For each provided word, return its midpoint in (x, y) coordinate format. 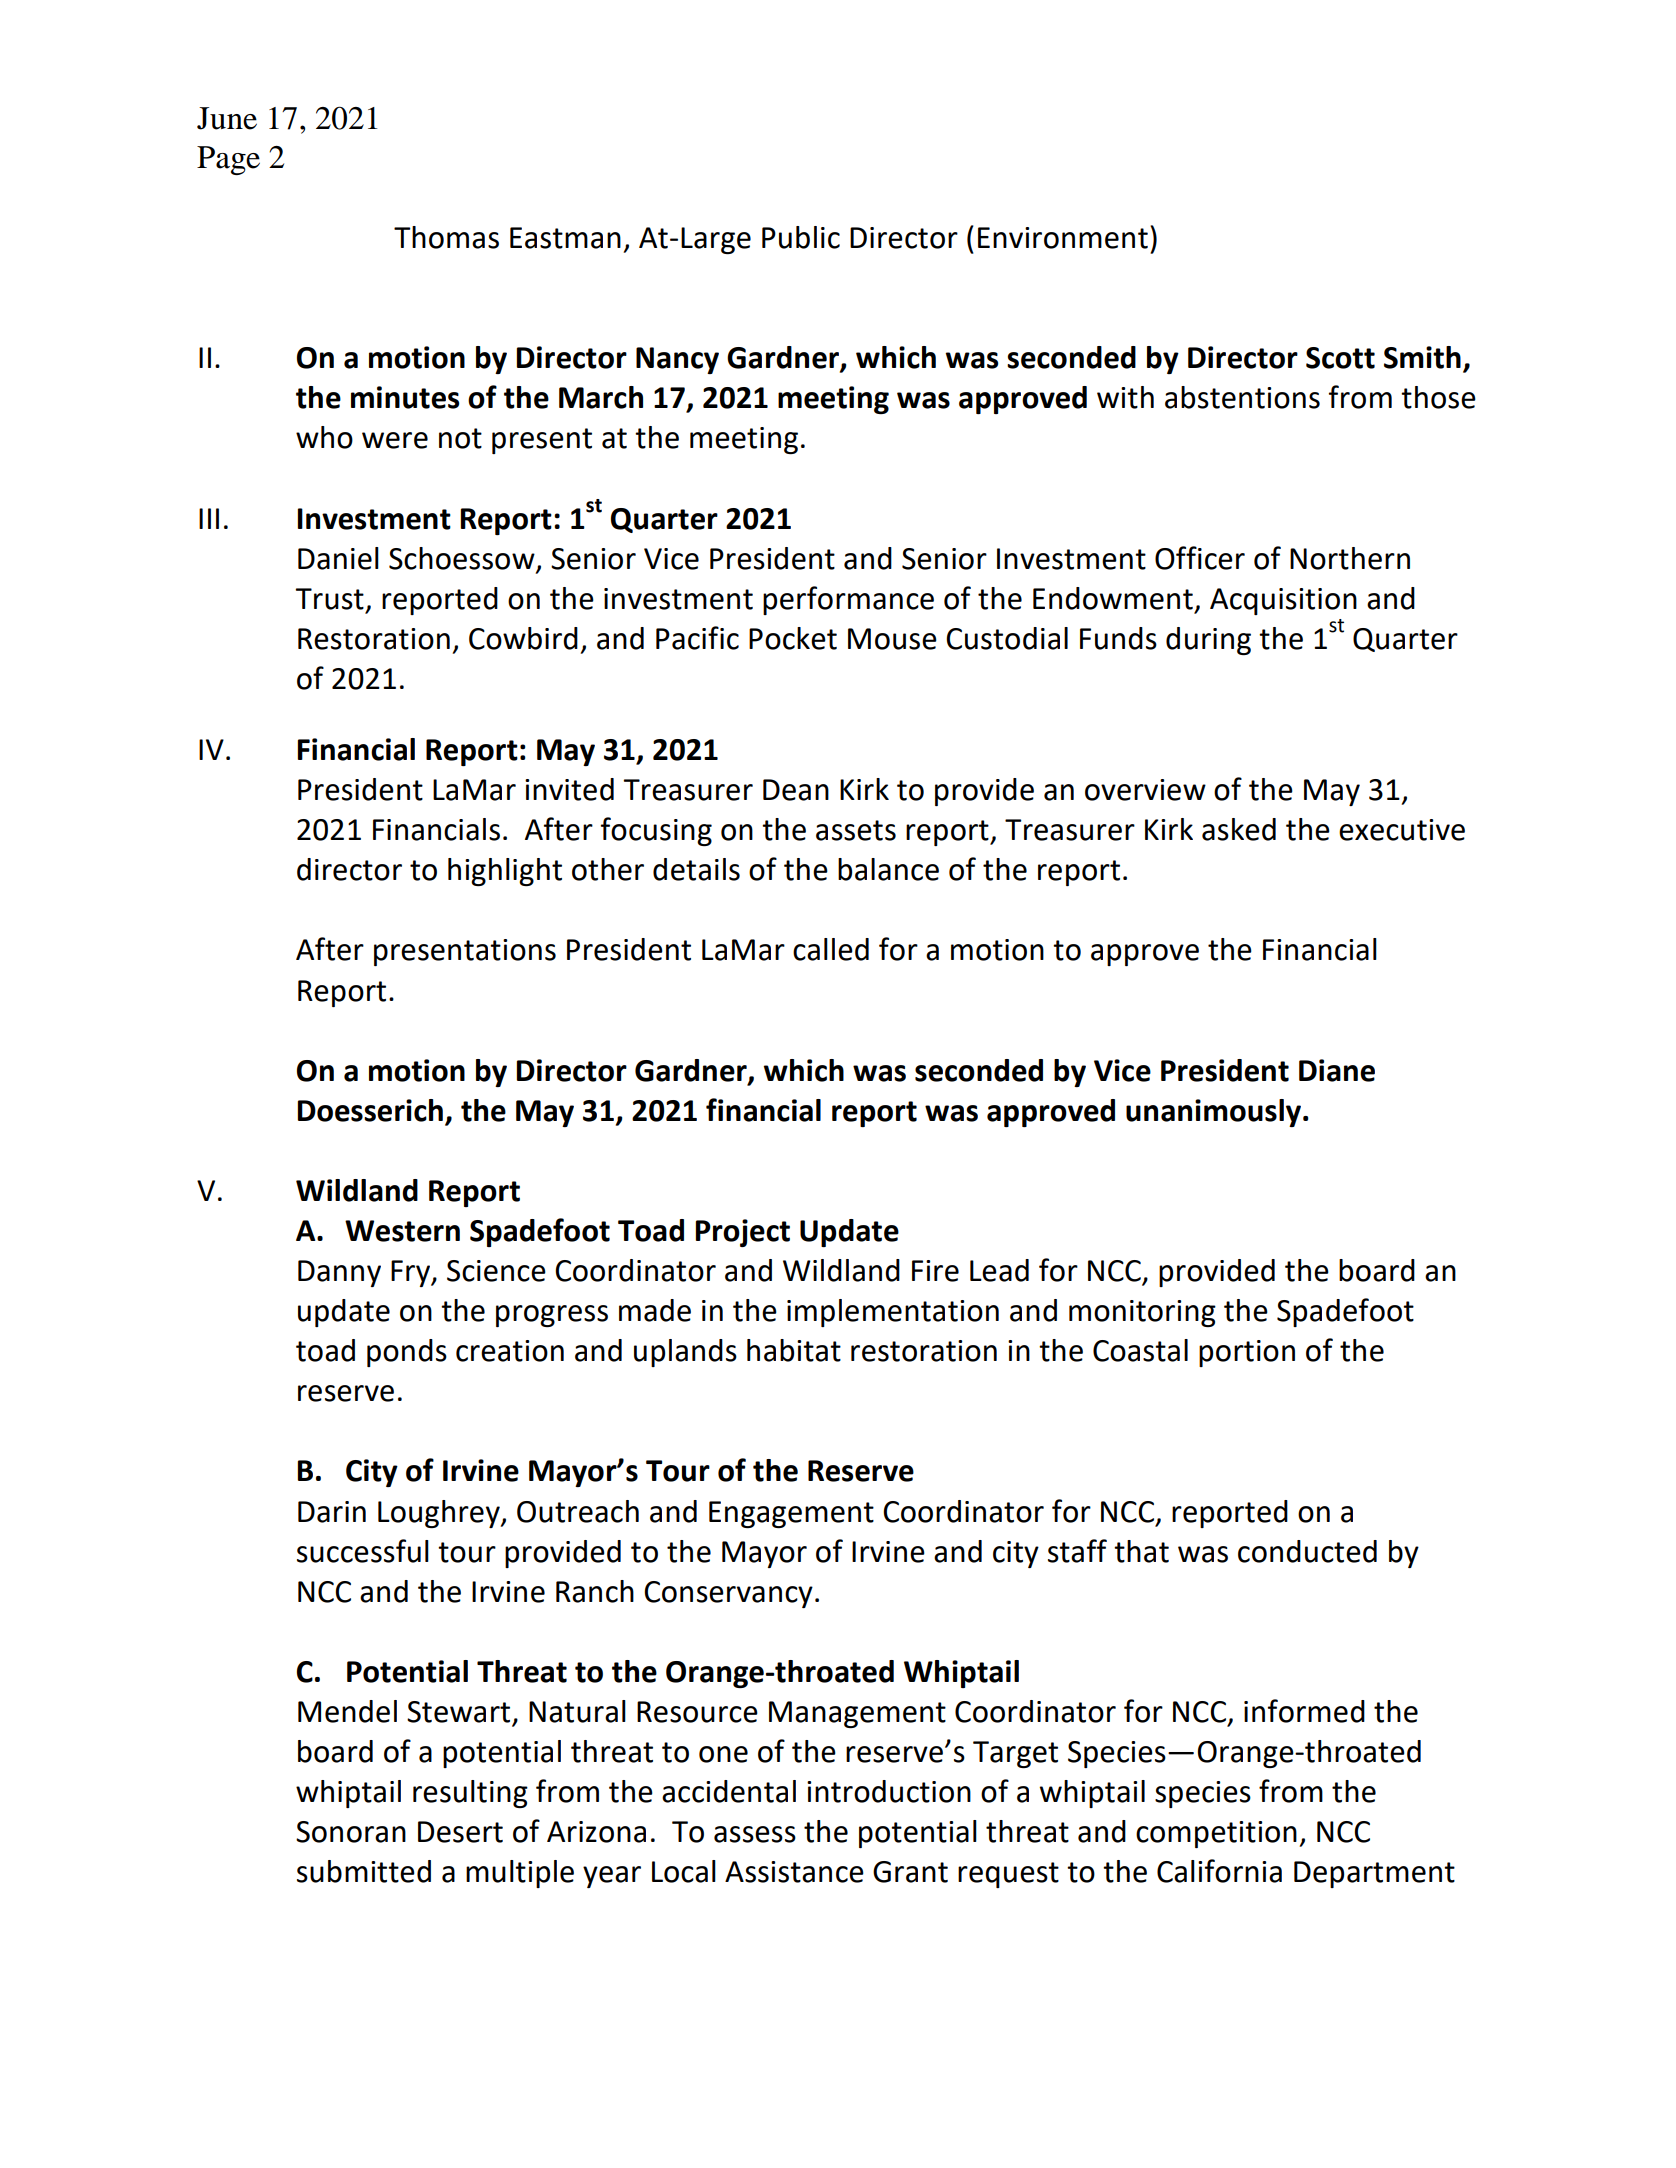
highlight (505, 872)
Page (228, 160)
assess (755, 1834)
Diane (1337, 1070)
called (831, 949)
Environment (1063, 238)
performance (848, 600)
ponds (407, 1353)
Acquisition (1283, 601)
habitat (794, 1350)
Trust (330, 599)
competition (1216, 1834)
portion (1247, 1353)
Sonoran (351, 1832)
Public (801, 237)
